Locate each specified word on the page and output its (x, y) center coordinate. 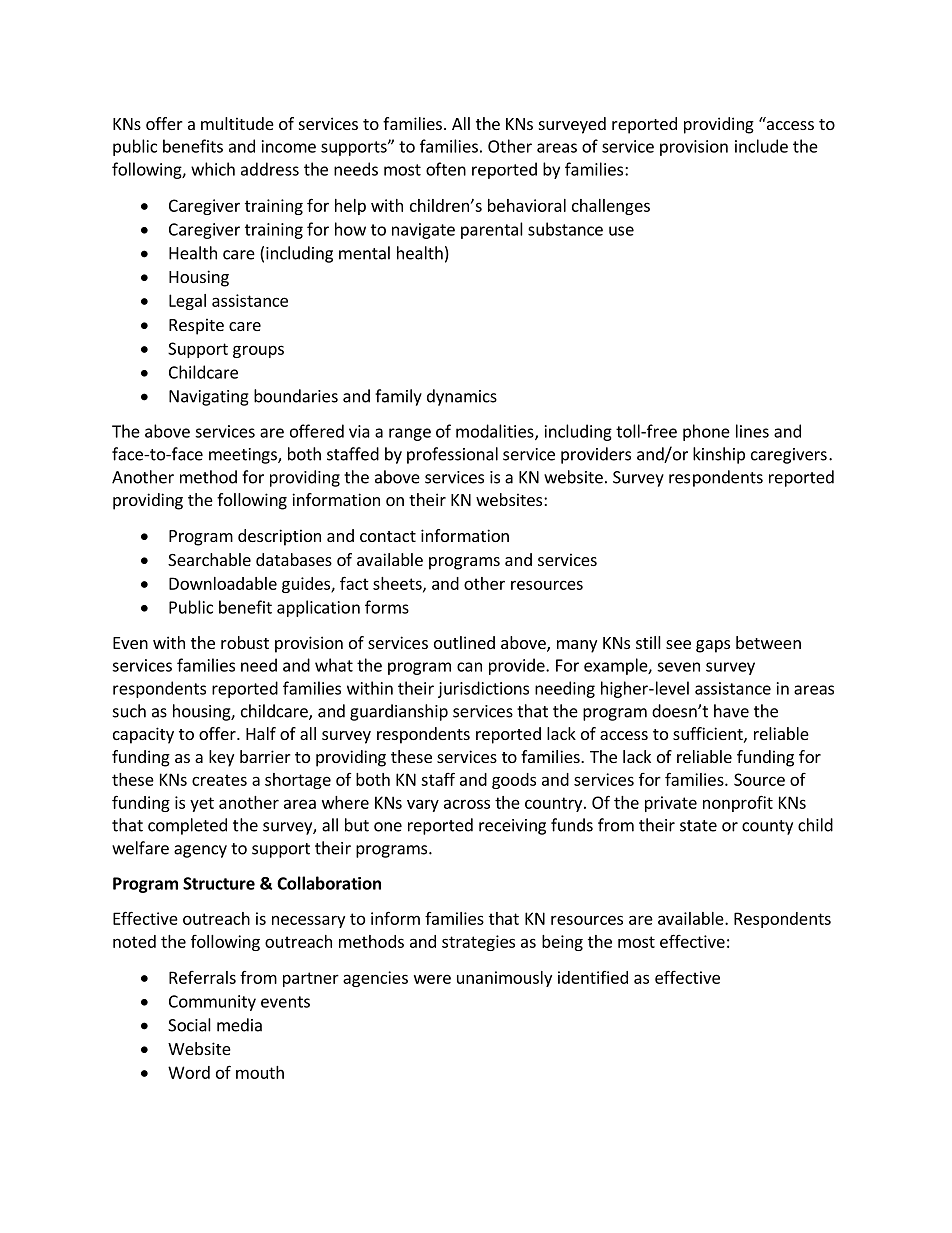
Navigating (209, 398)
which (213, 169)
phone (706, 432)
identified (593, 977)
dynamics (462, 397)
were (432, 979)
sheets (398, 584)
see (678, 644)
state (698, 826)
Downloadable (223, 583)
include (761, 146)
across (467, 804)
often (446, 169)
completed (187, 826)
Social (189, 1025)
